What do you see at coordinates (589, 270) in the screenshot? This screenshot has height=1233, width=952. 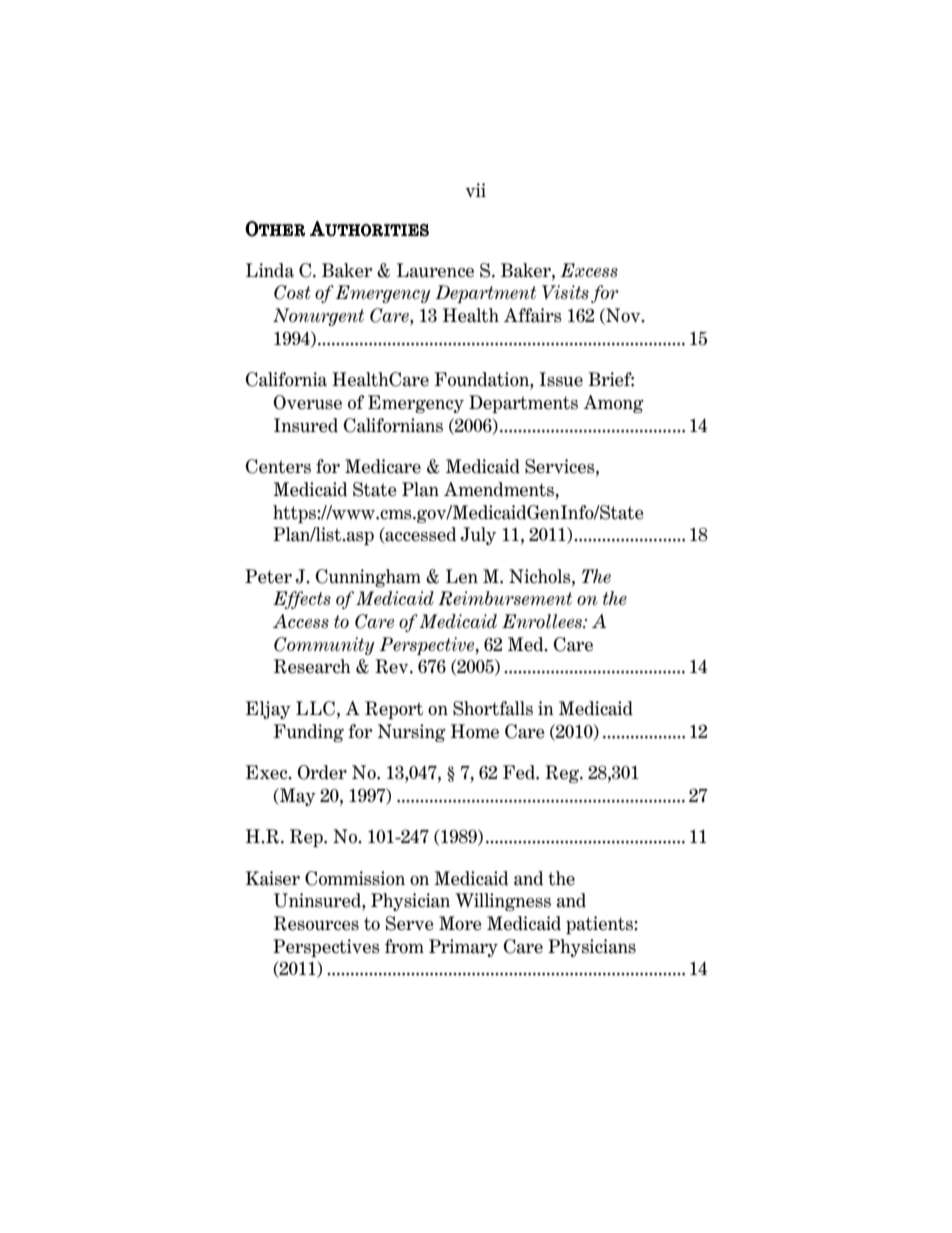 I see `Excess` at bounding box center [589, 270].
